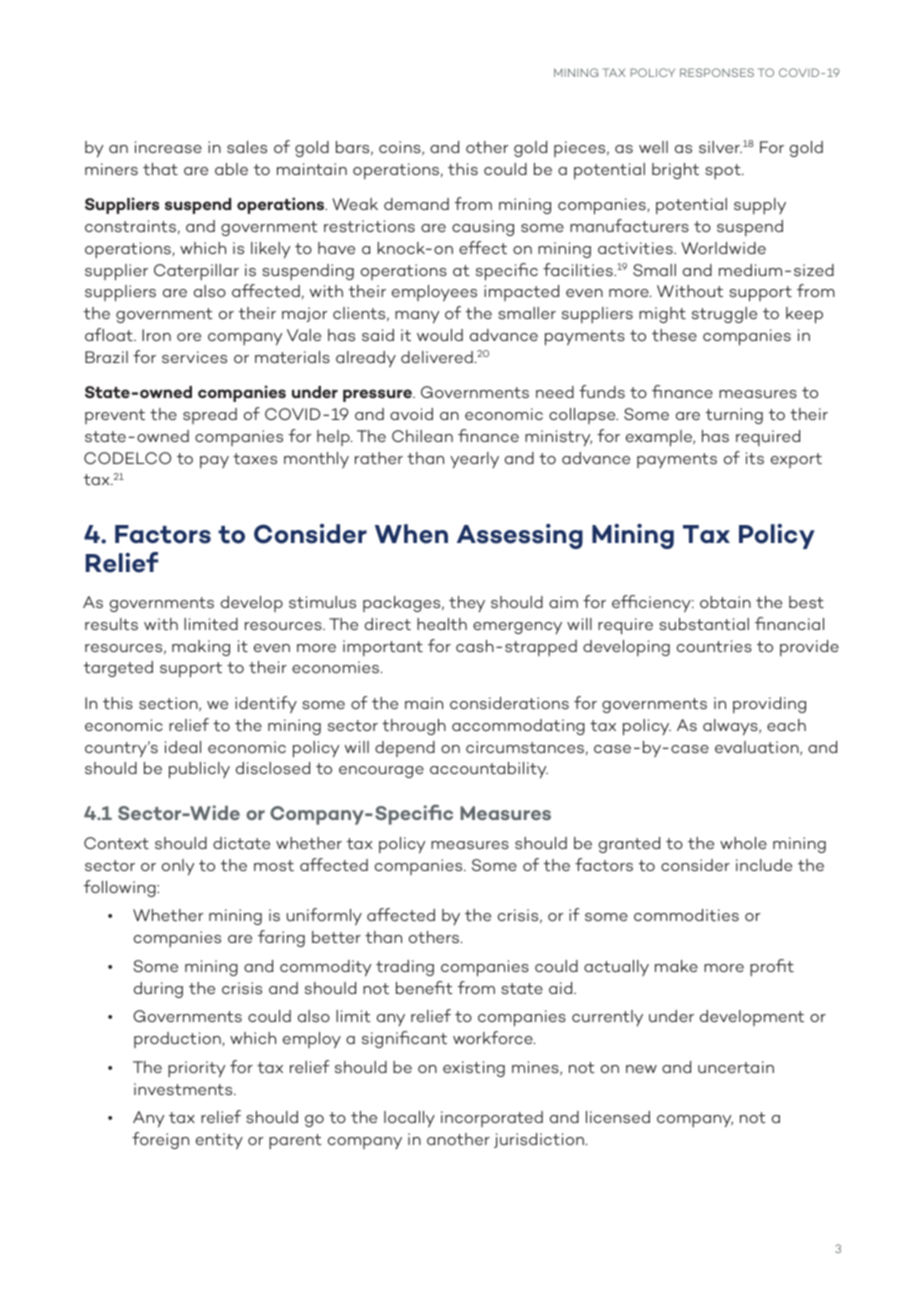 The image size is (924, 1308). I want to click on obtain, so click(725, 602).
